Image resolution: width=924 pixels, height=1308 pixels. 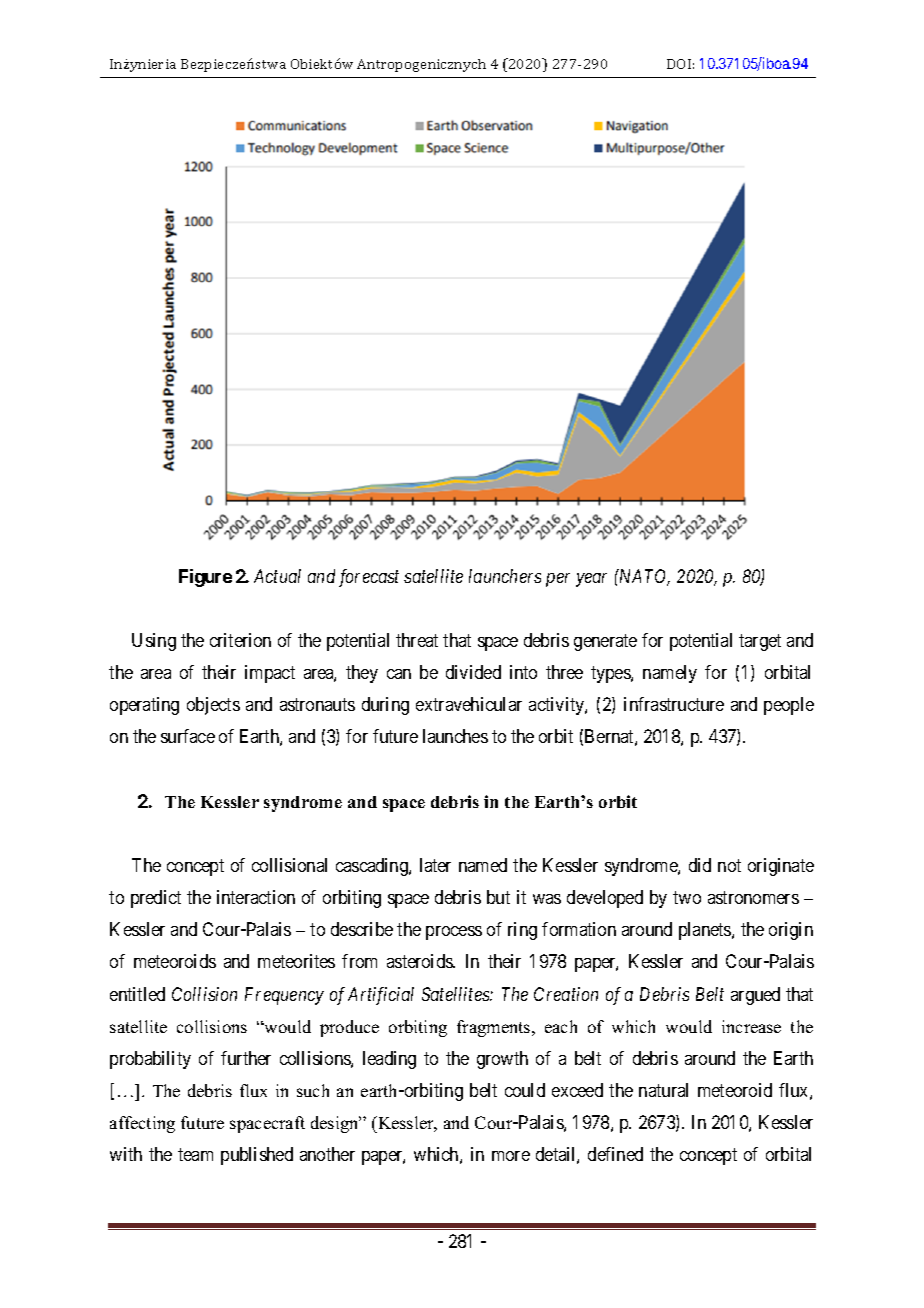 What do you see at coordinates (591, 580) in the page?
I see `year` at bounding box center [591, 580].
